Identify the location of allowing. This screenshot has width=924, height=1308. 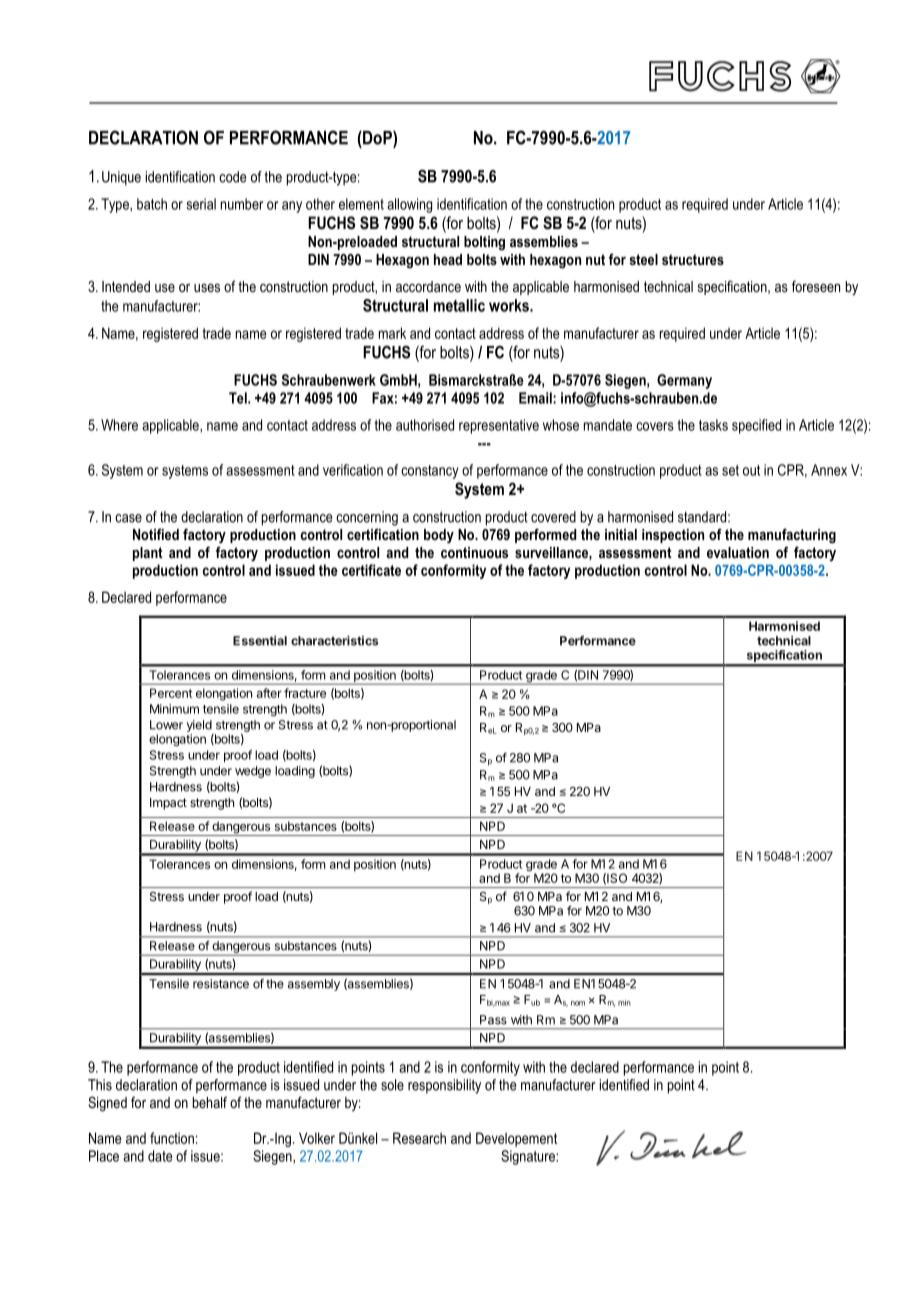
(409, 205).
